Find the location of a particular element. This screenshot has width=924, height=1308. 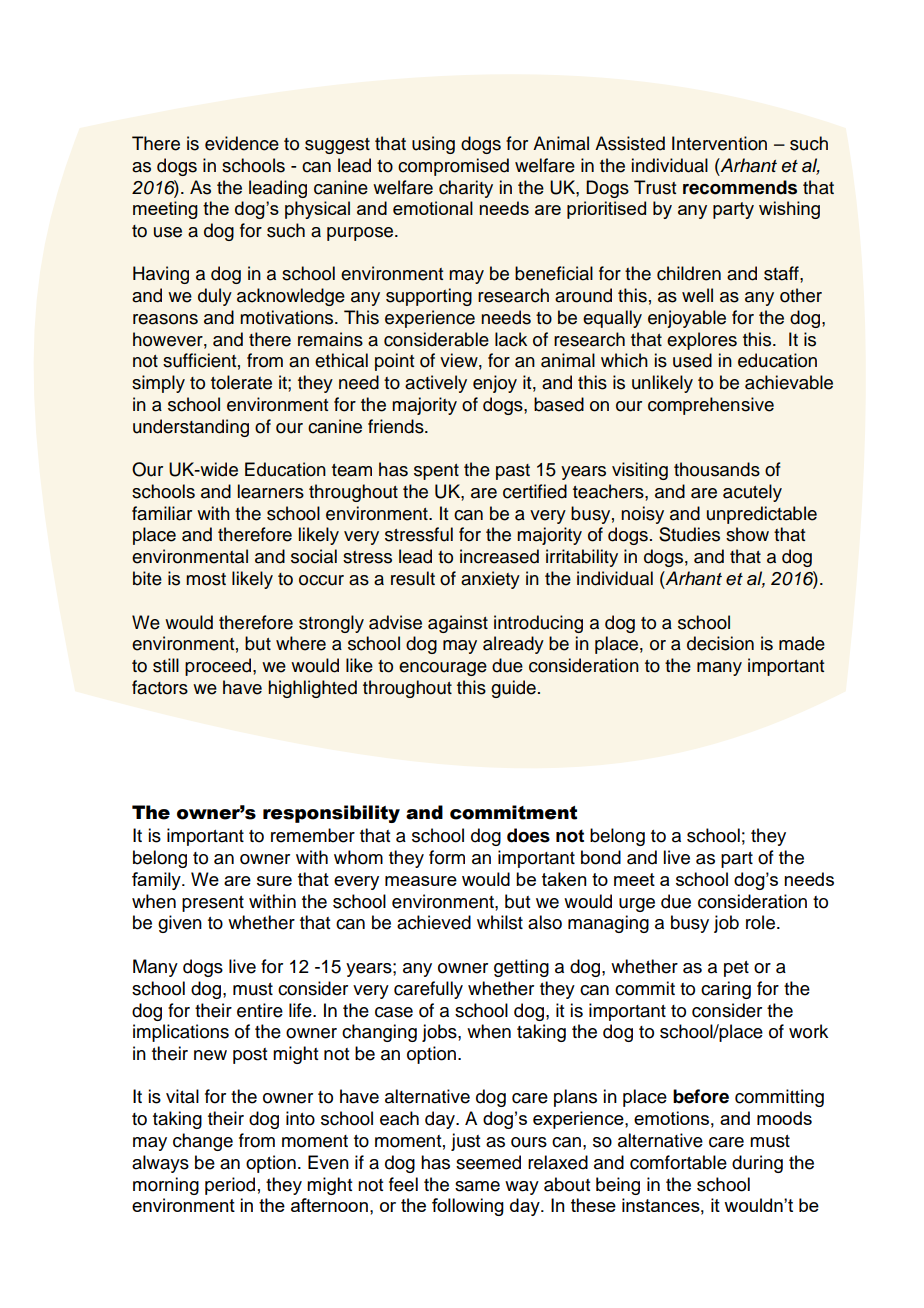

same is located at coordinates (477, 1186).
